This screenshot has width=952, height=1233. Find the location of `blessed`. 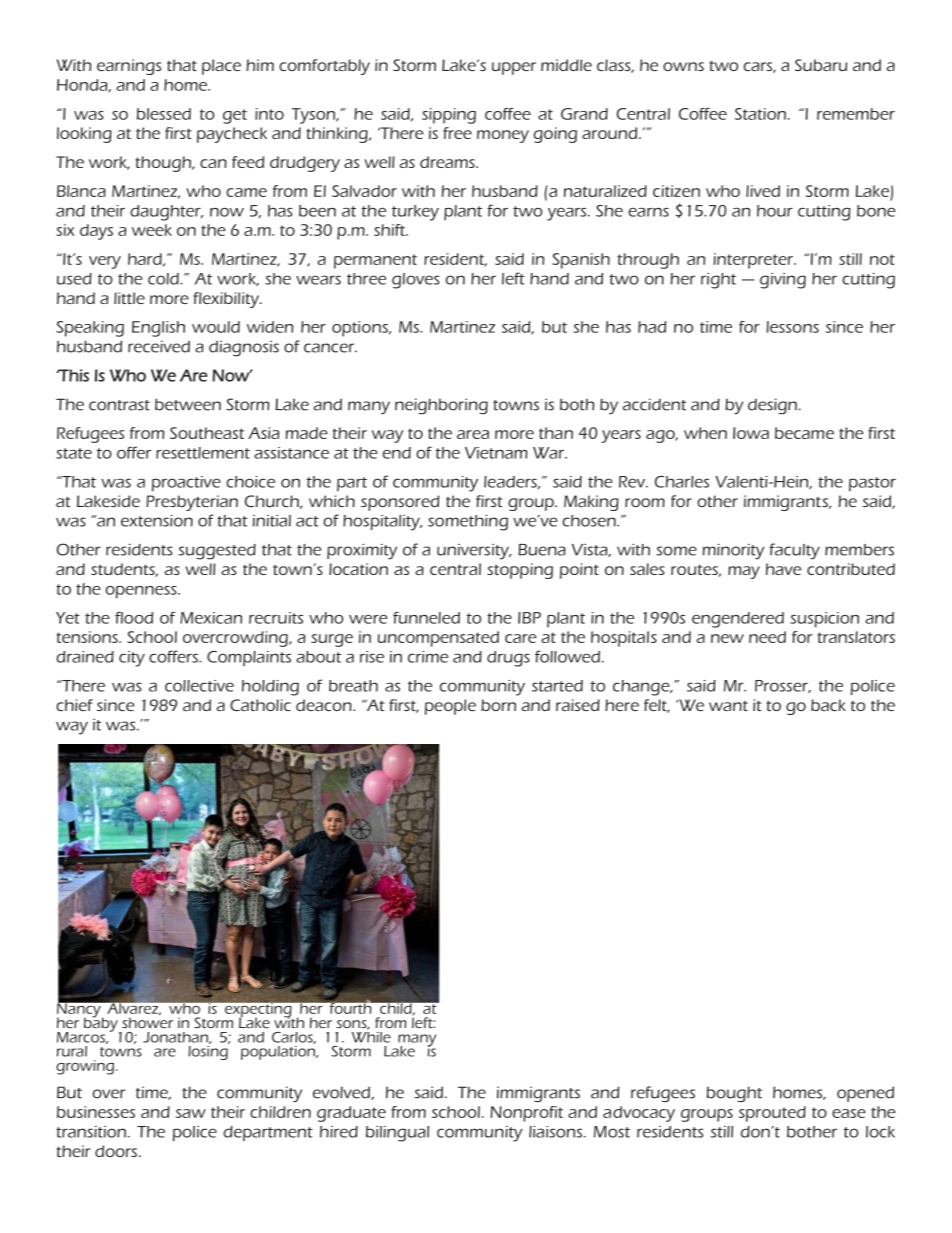

blessed is located at coordinates (164, 114).
